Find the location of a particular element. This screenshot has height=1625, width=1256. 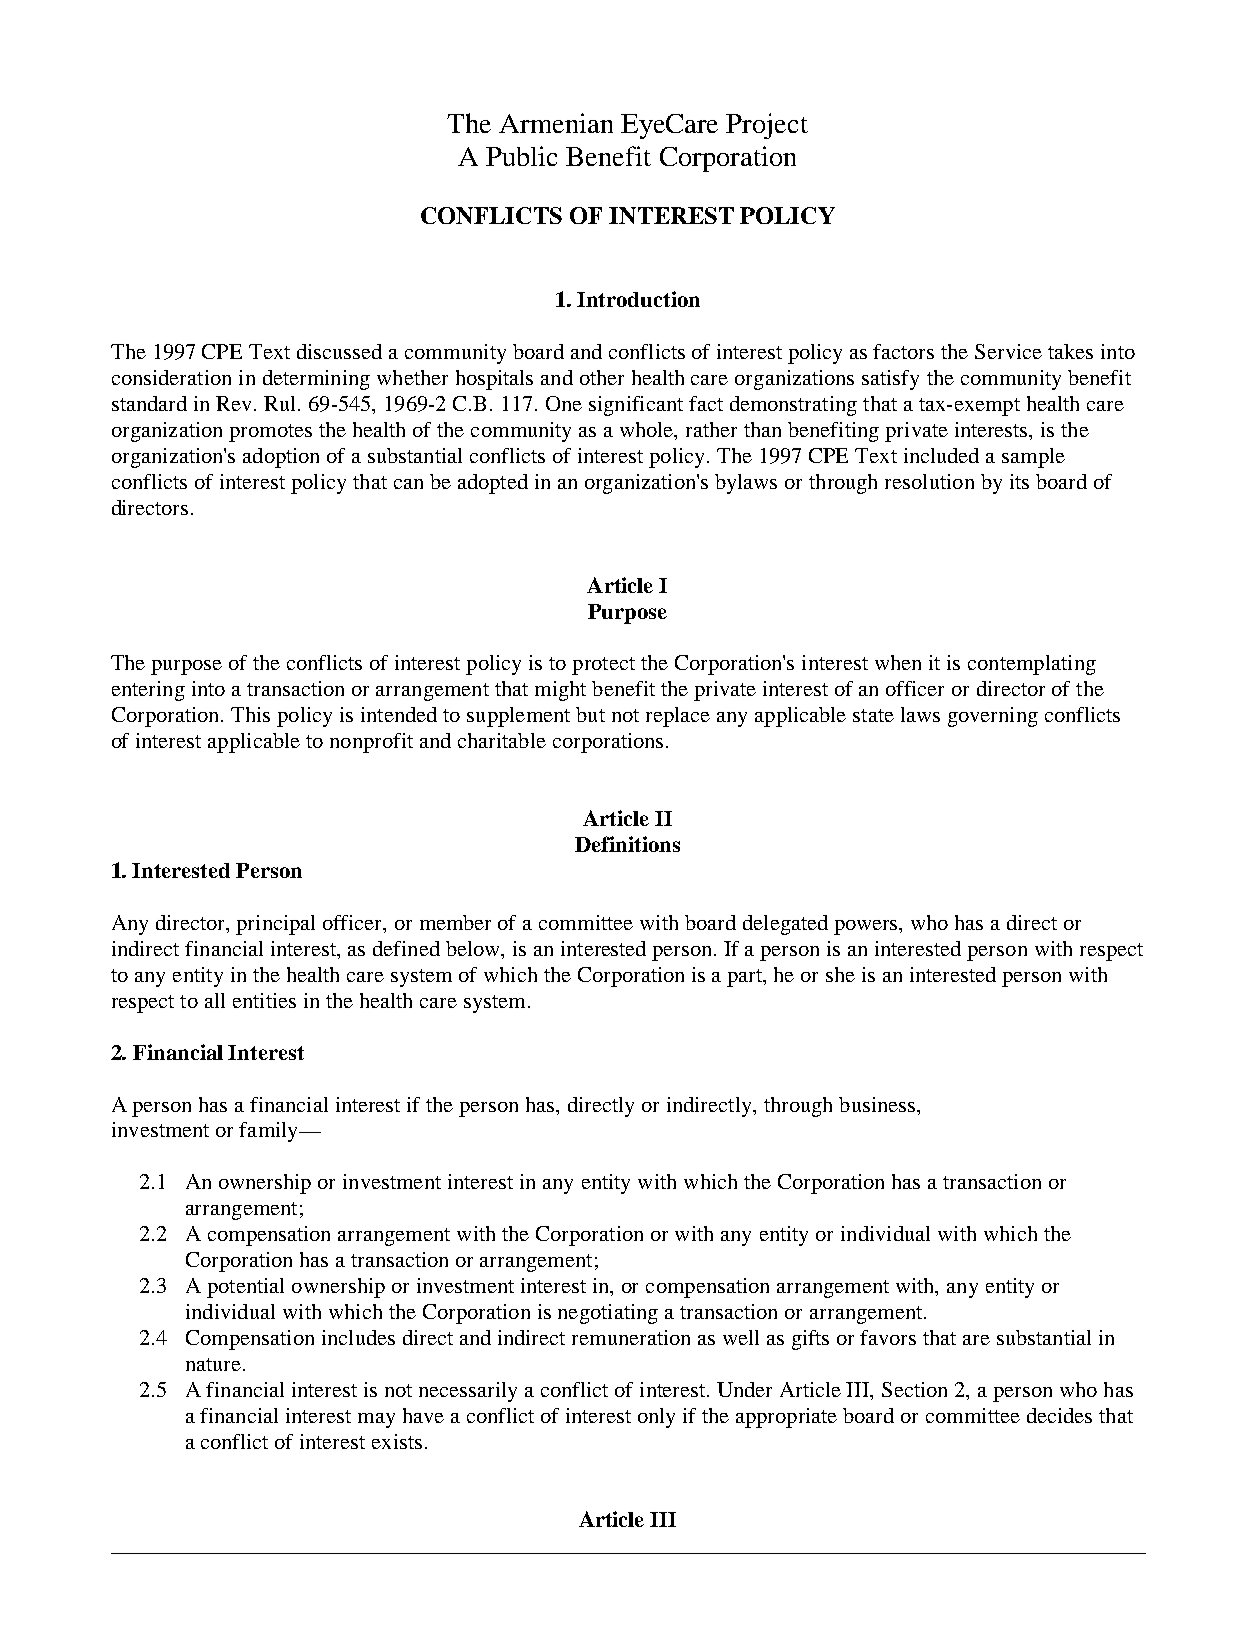

resolution is located at coordinates (929, 481).
